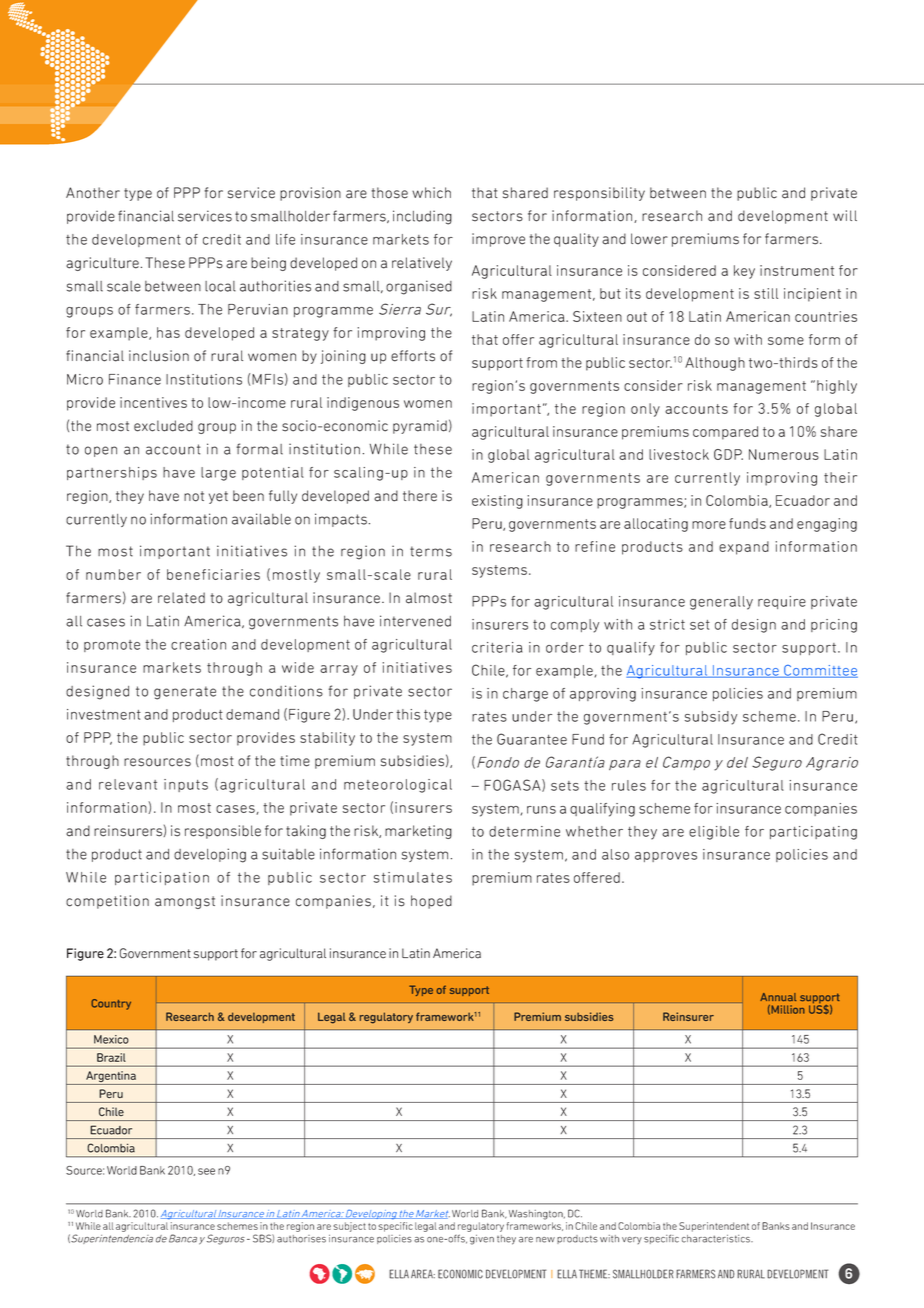  What do you see at coordinates (206, 1171) in the screenshot?
I see `see` at bounding box center [206, 1171].
